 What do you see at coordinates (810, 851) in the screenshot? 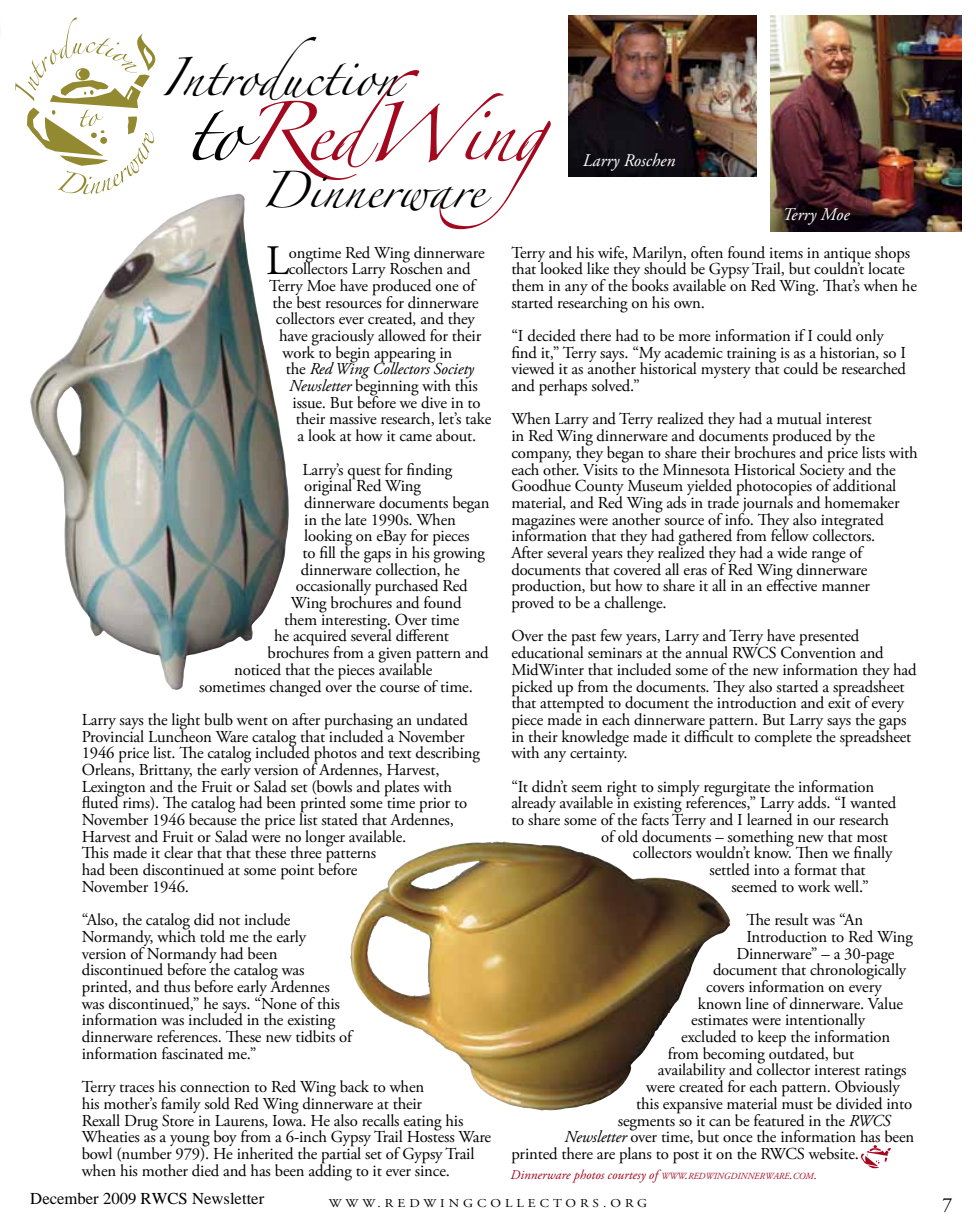
I see `Then` at bounding box center [810, 851].
